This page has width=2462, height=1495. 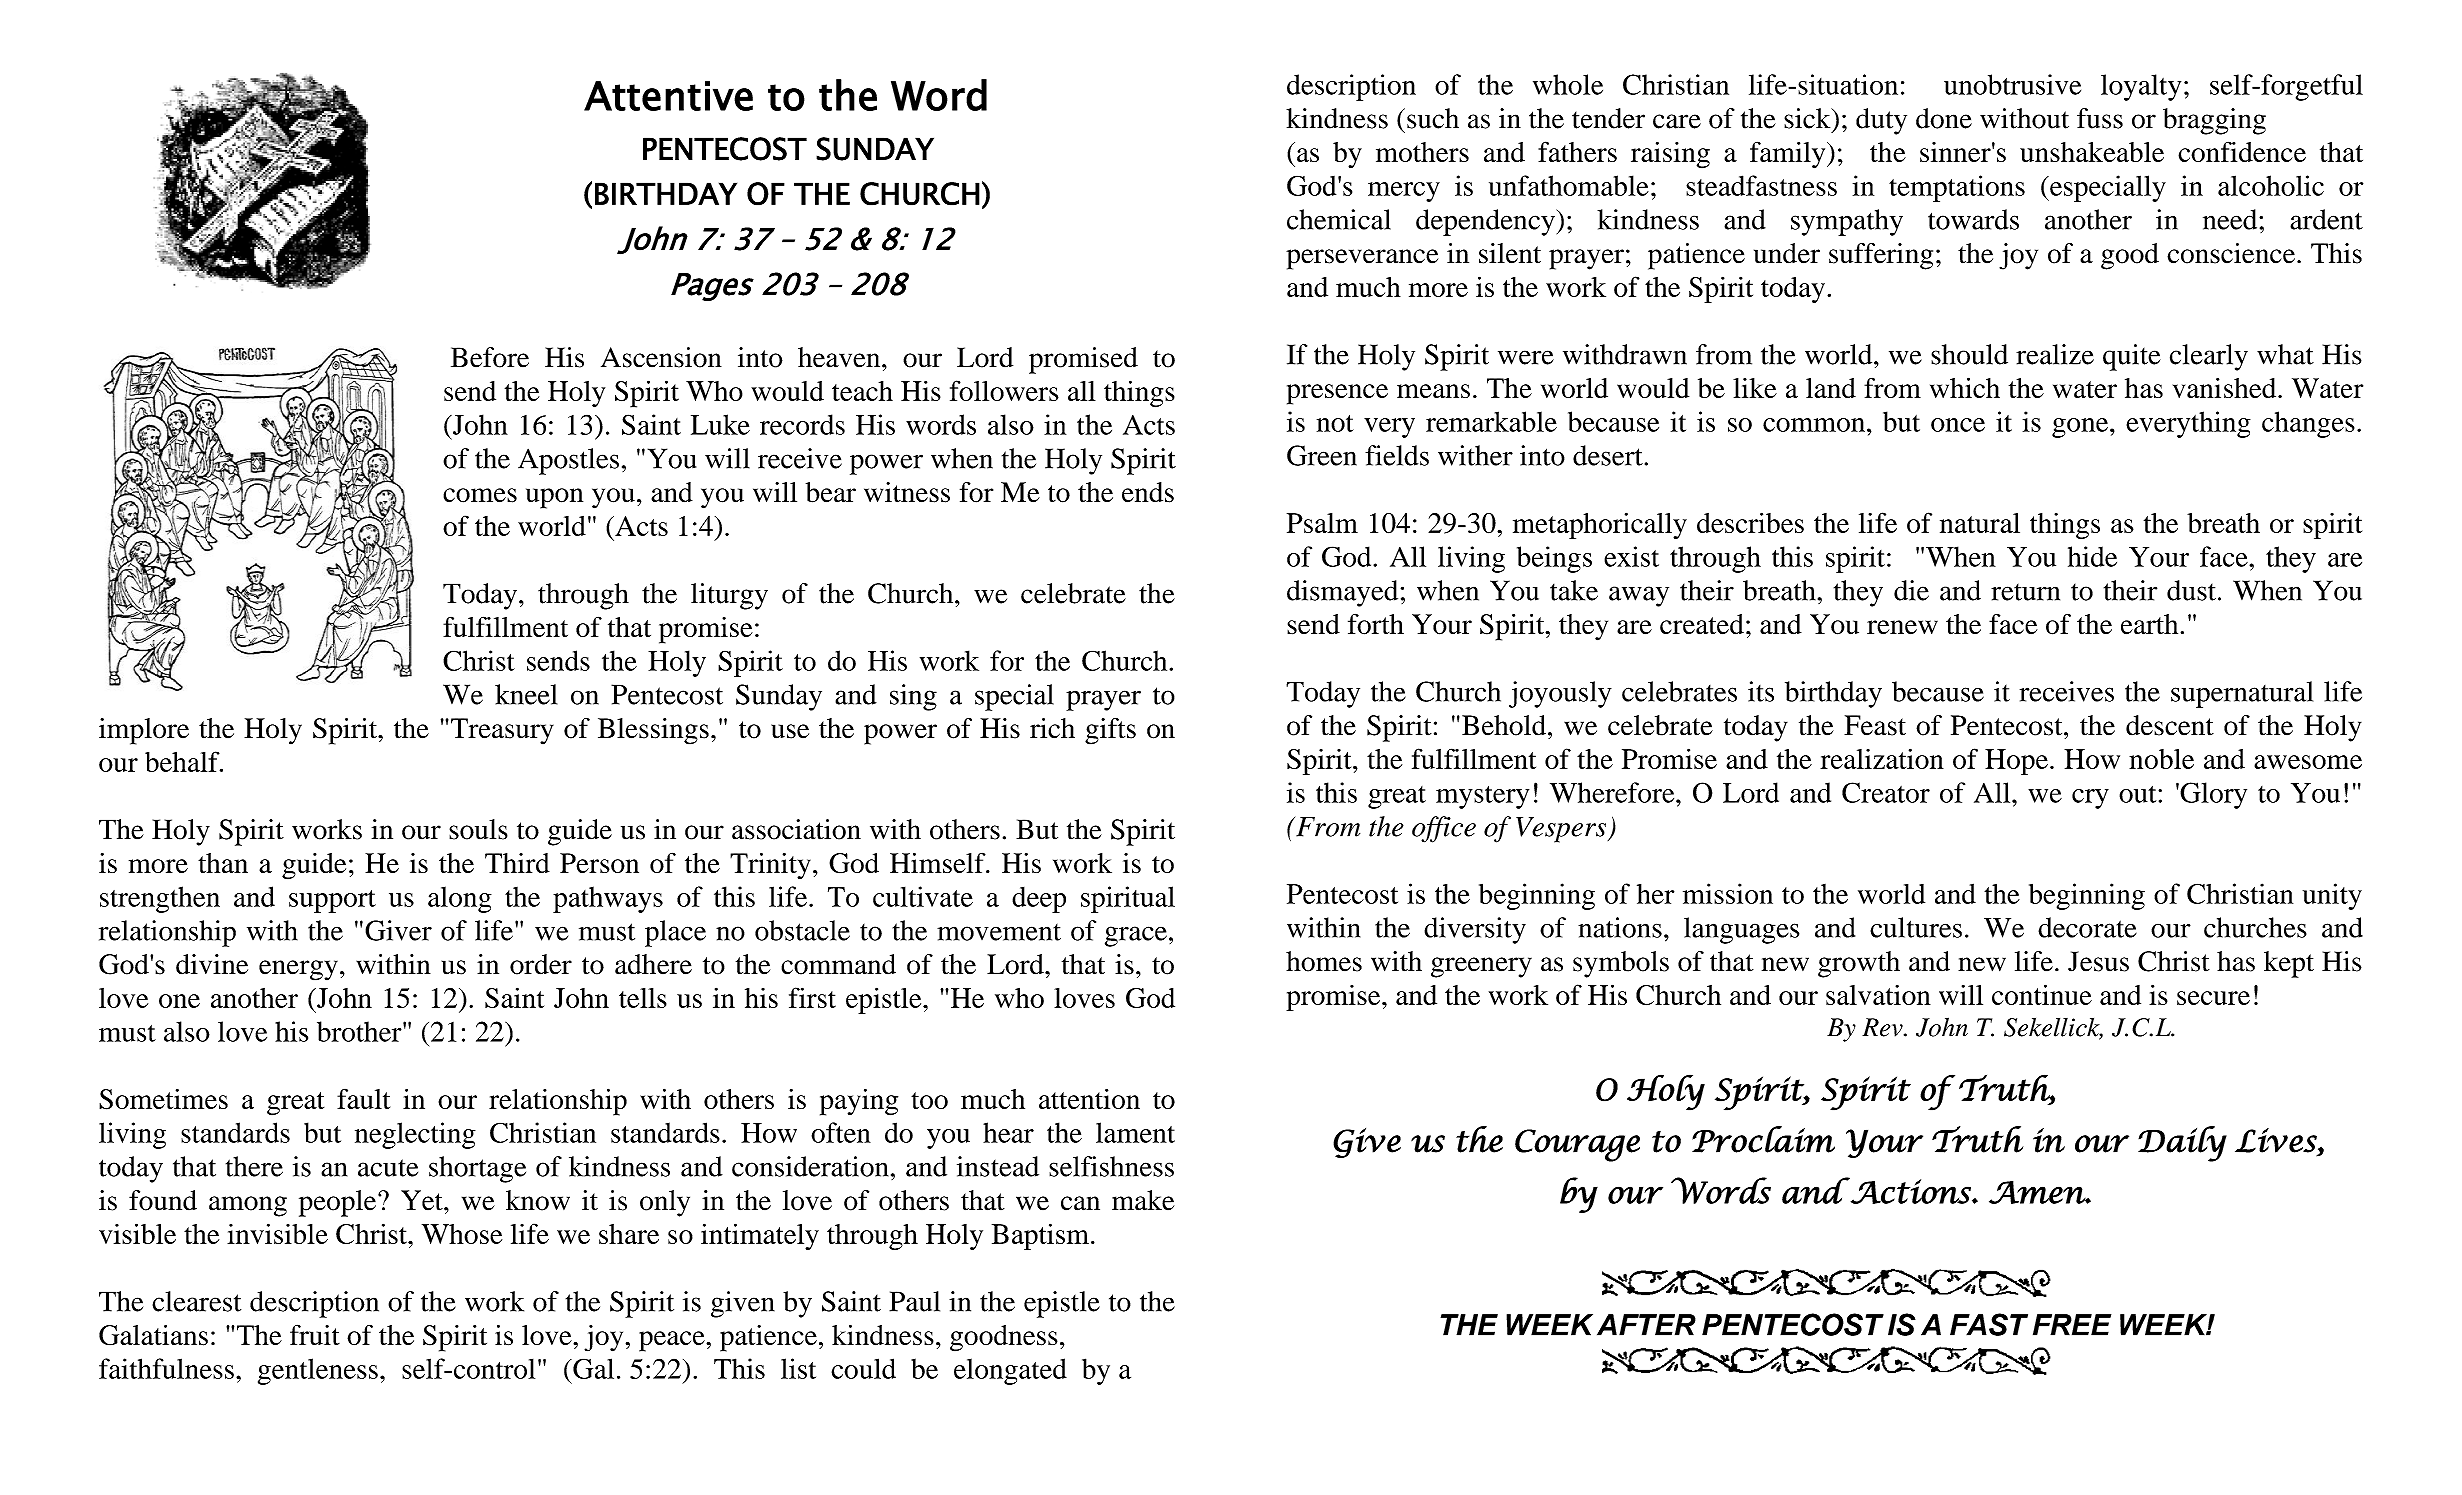 What do you see at coordinates (1433, 118) in the page?
I see `such` at bounding box center [1433, 118].
